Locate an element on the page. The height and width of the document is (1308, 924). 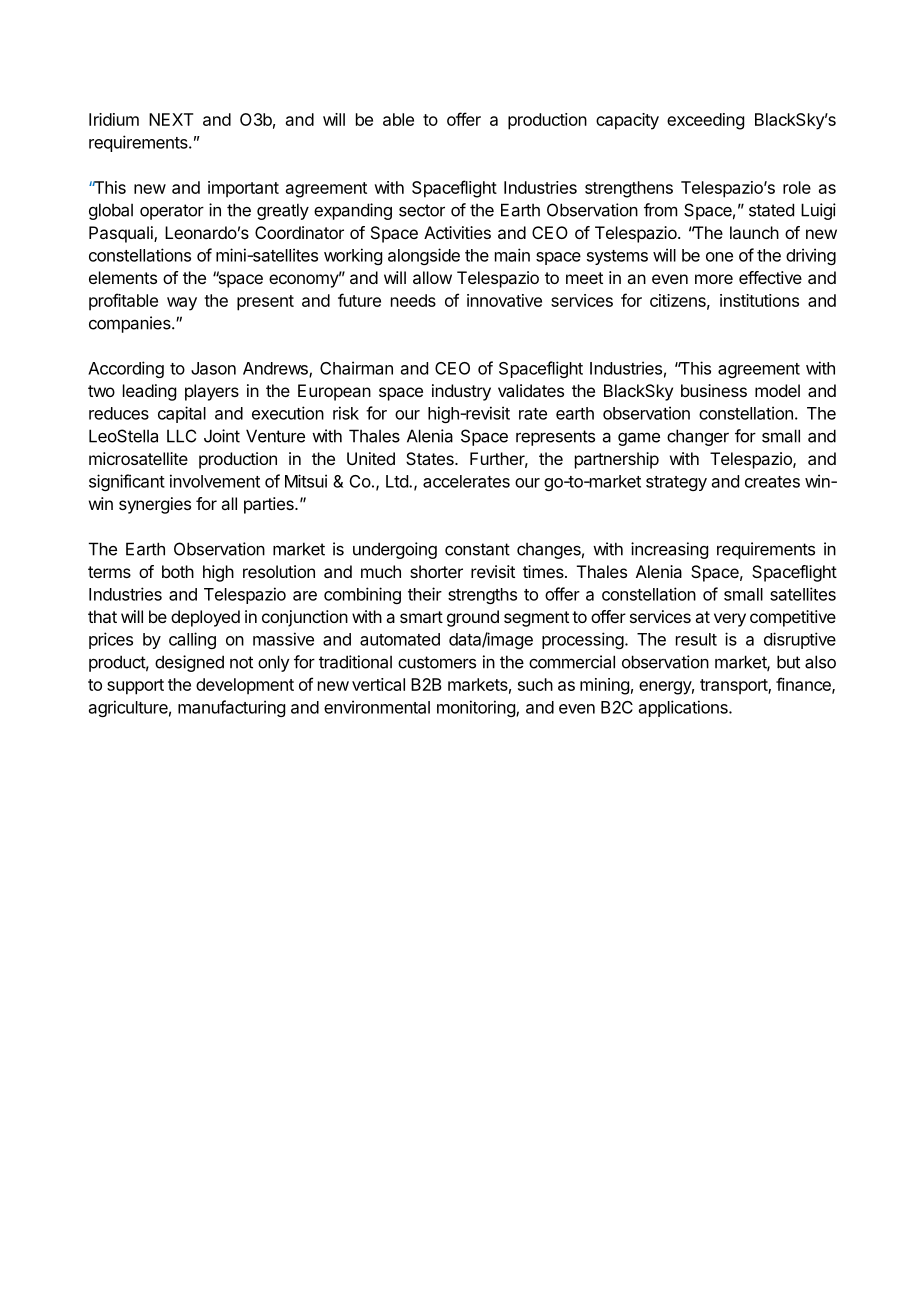
support is located at coordinates (135, 687).
